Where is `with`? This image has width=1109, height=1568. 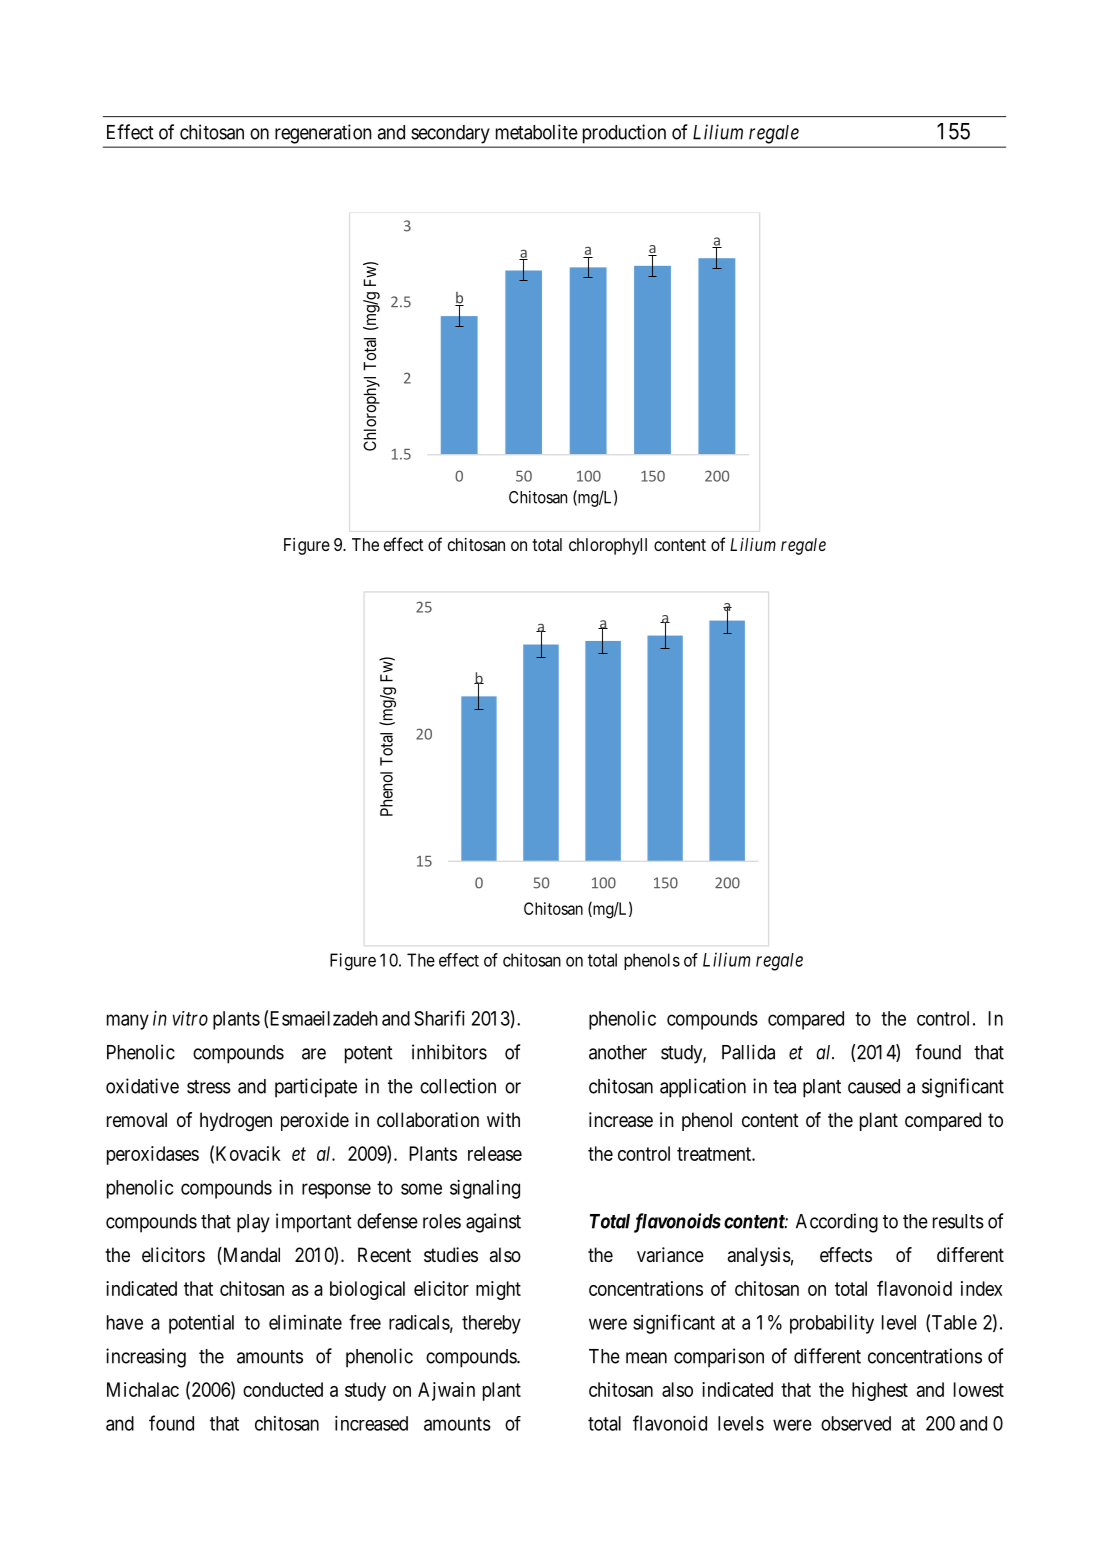
with is located at coordinates (503, 1119).
